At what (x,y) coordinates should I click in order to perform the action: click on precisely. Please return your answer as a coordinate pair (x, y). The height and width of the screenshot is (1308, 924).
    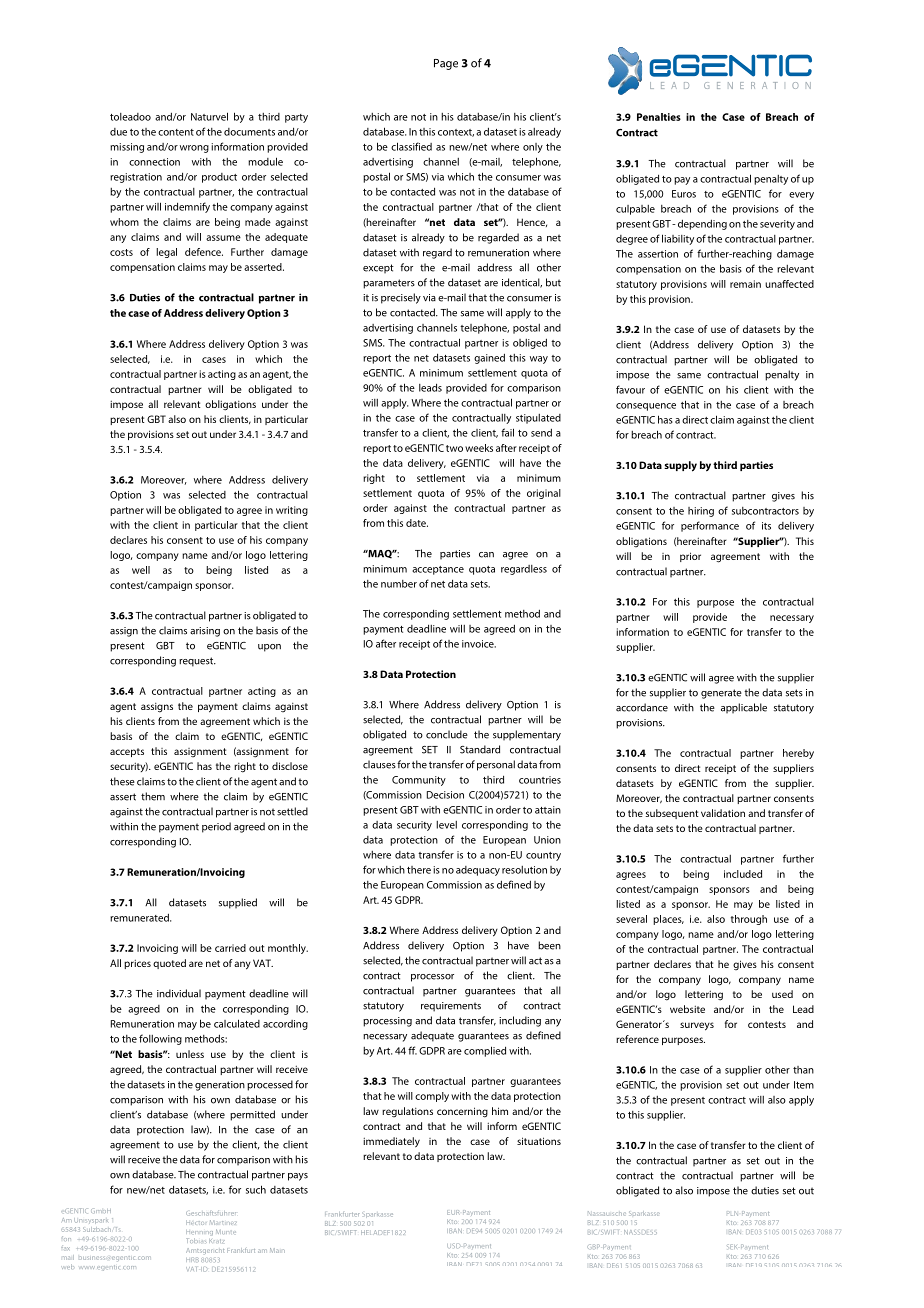
    Looking at the image, I should click on (401, 298).
